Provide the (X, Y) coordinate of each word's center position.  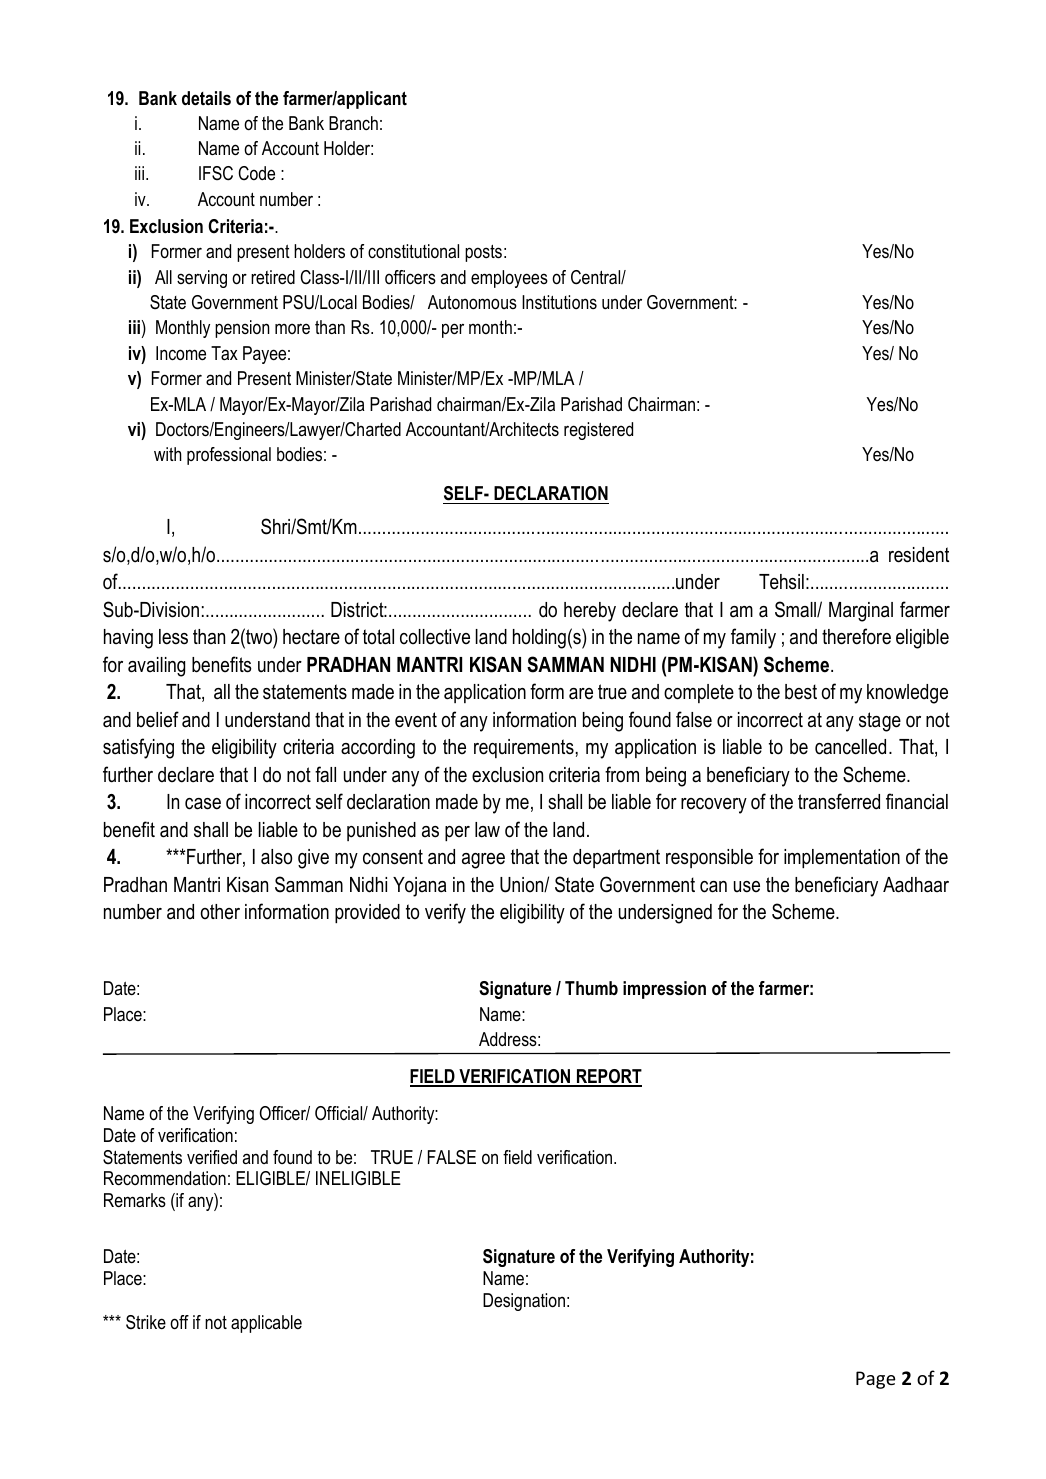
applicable (266, 1324)
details (206, 98)
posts (483, 253)
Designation (524, 1302)
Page (876, 1380)
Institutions (559, 302)
